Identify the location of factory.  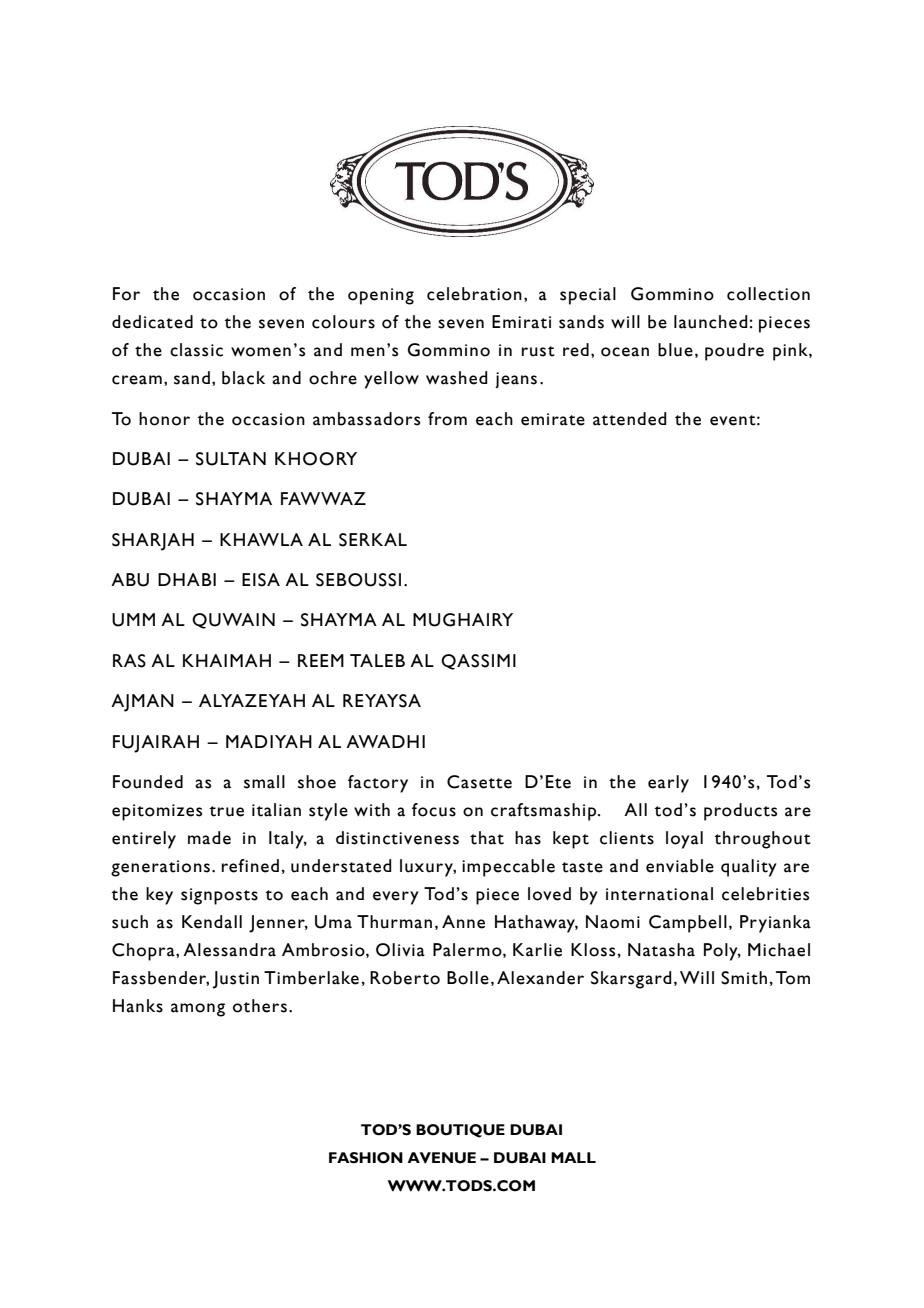
(378, 784).
